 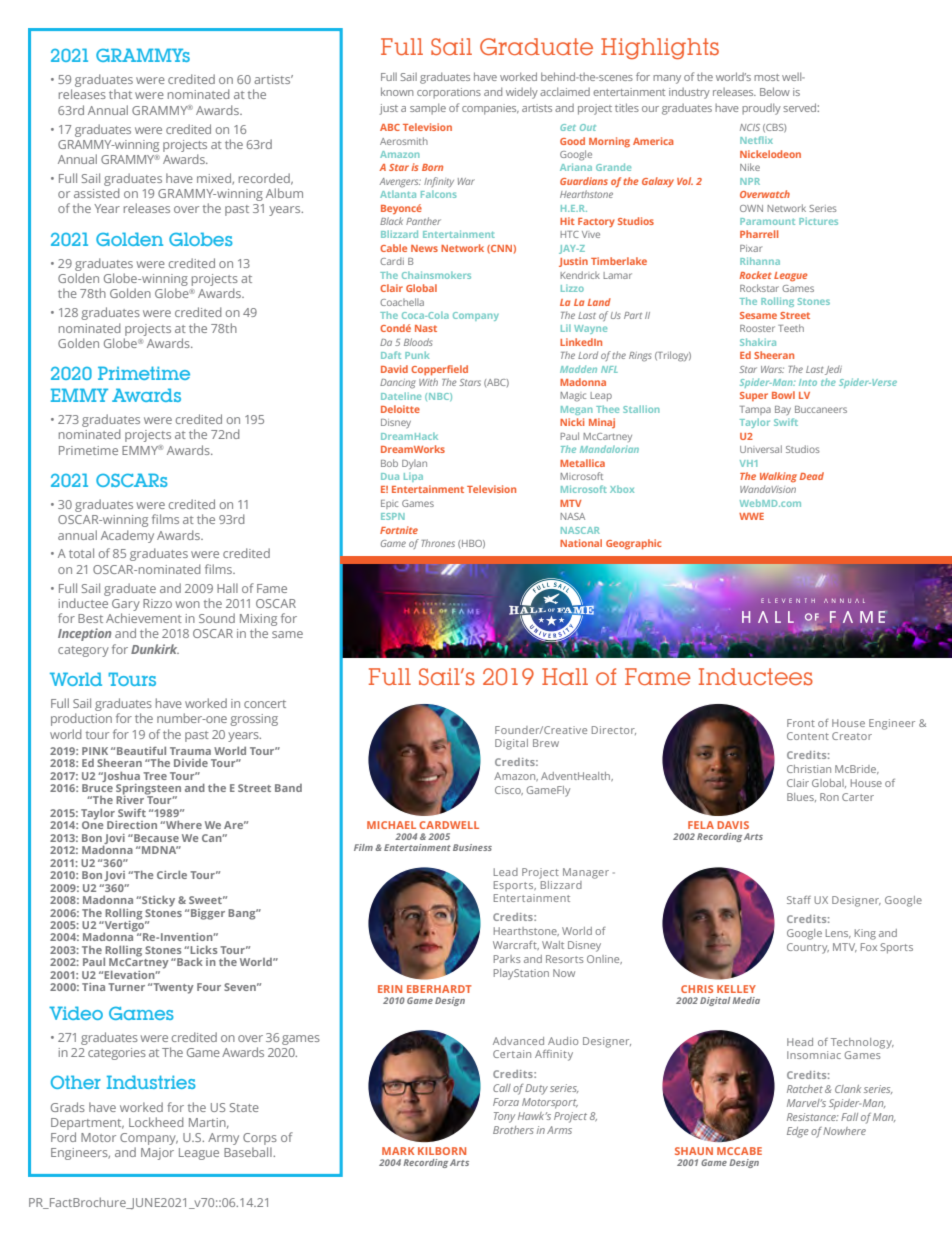 I want to click on Tony, so click(x=504, y=1117).
